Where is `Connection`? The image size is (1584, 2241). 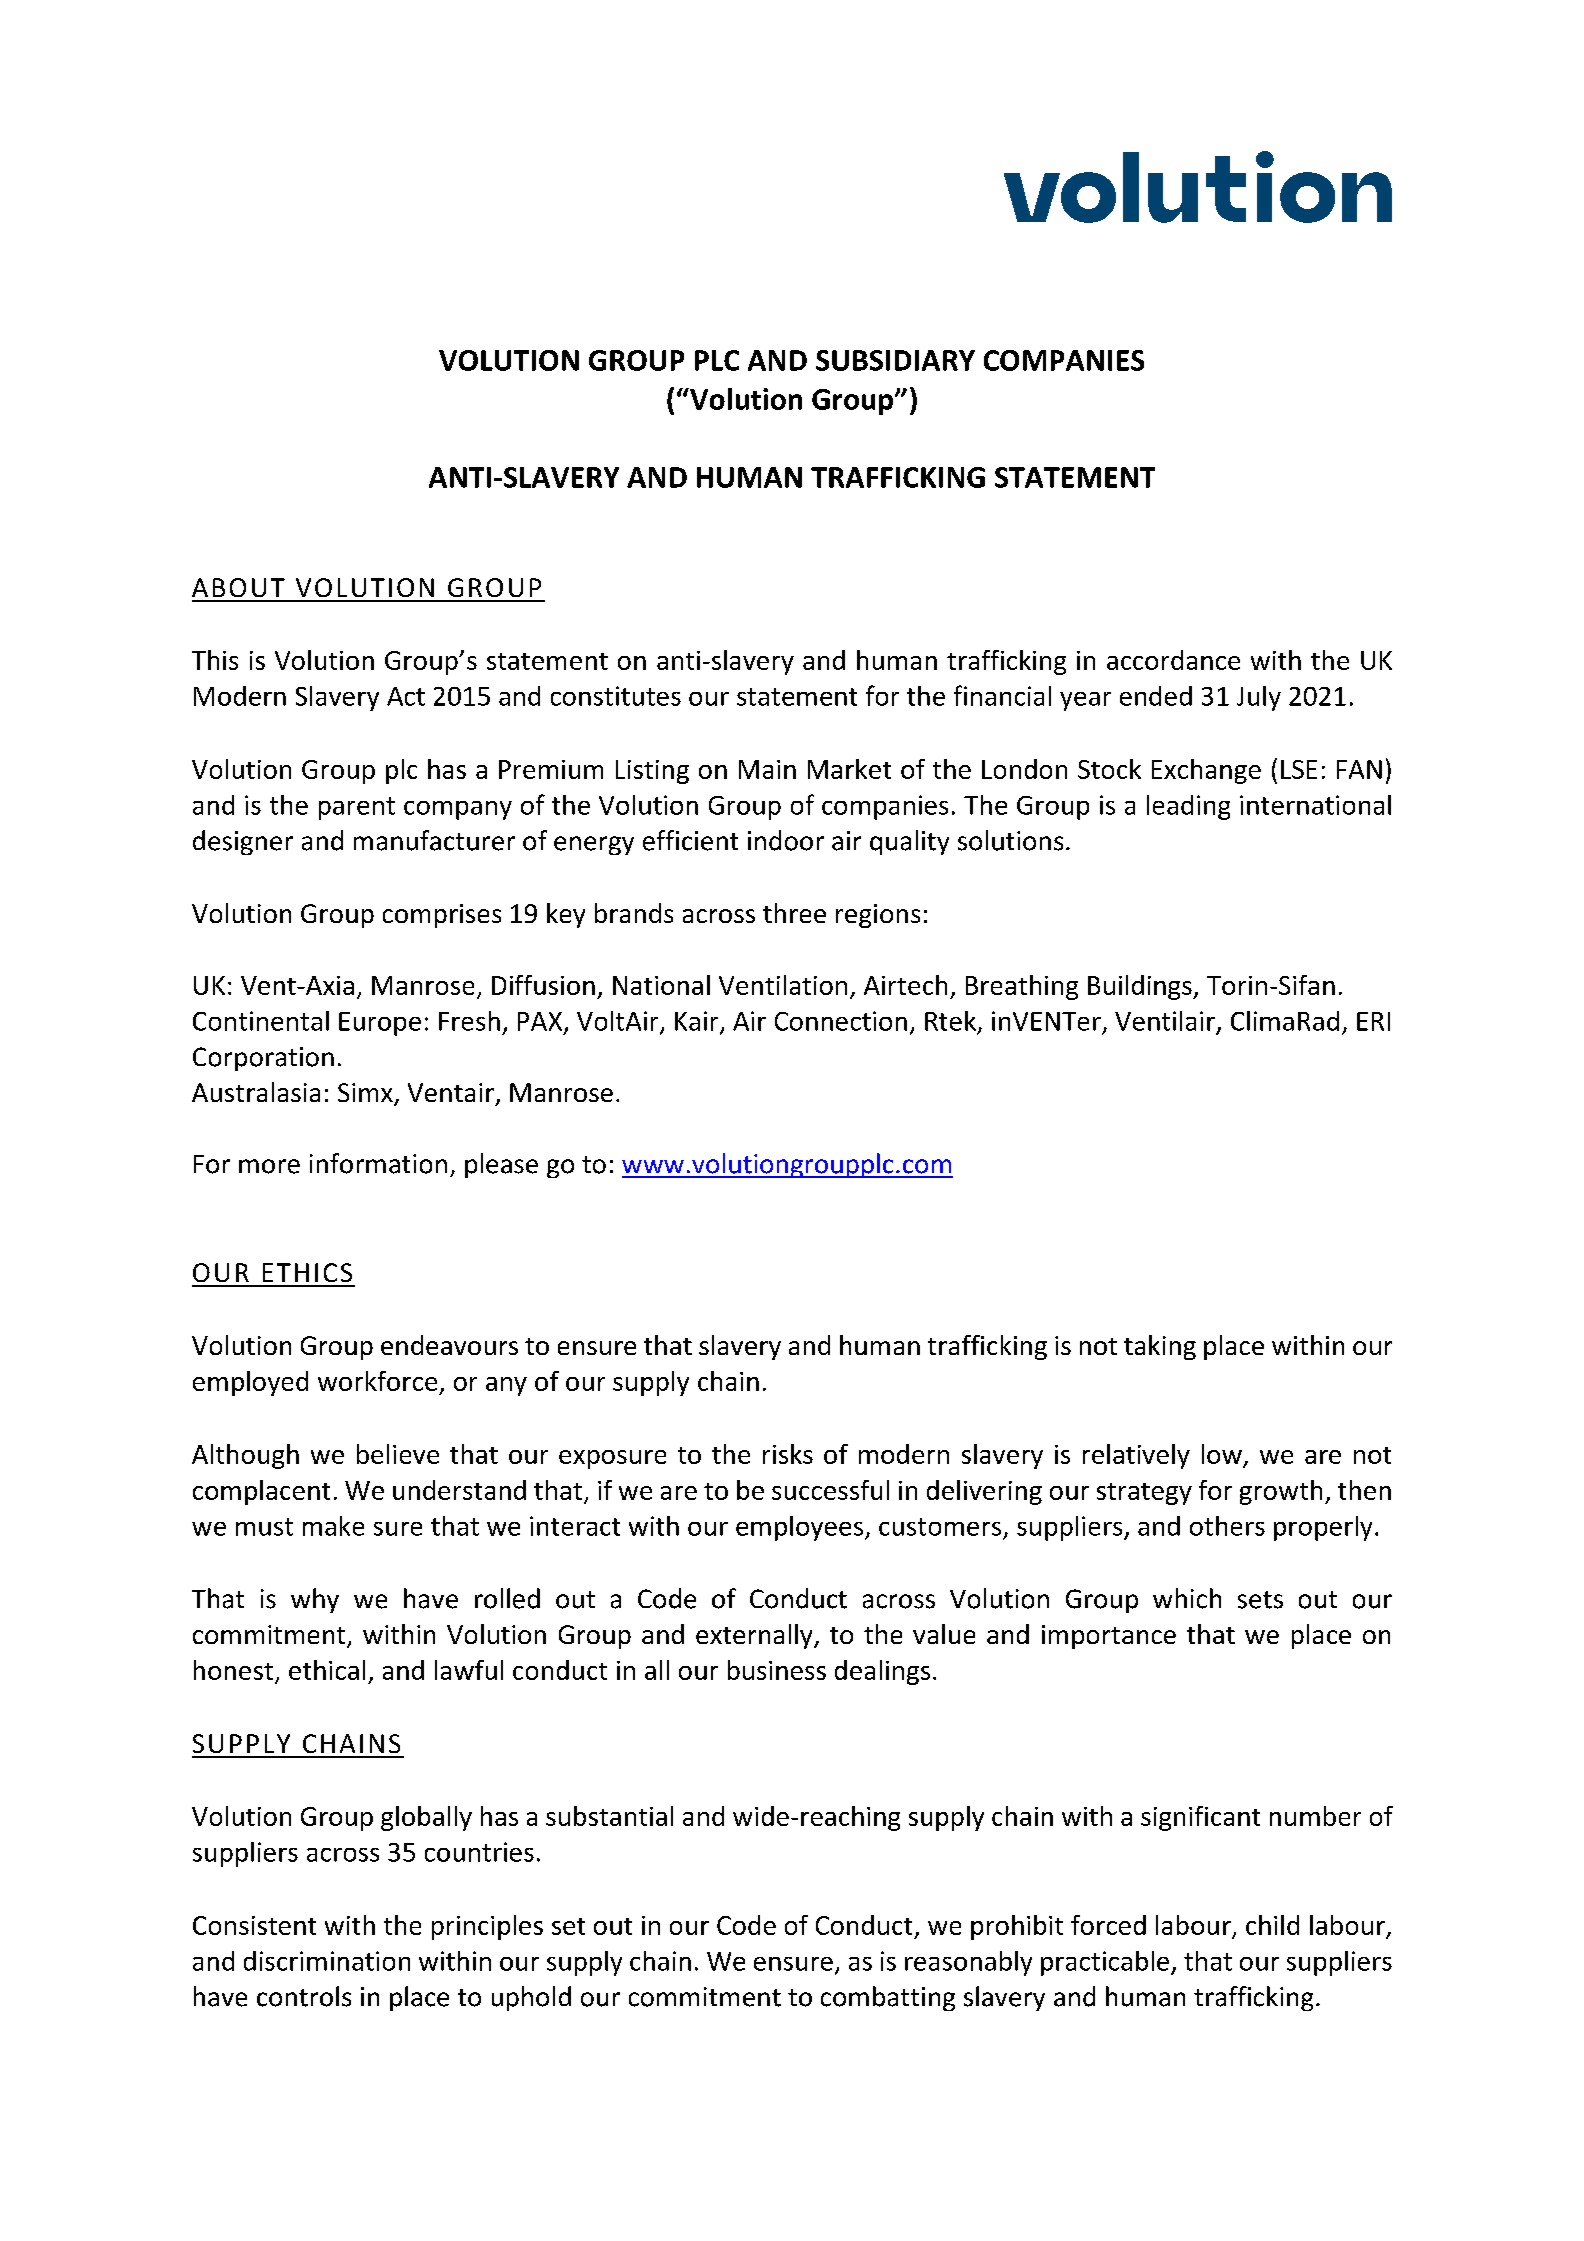 Connection is located at coordinates (841, 1021).
